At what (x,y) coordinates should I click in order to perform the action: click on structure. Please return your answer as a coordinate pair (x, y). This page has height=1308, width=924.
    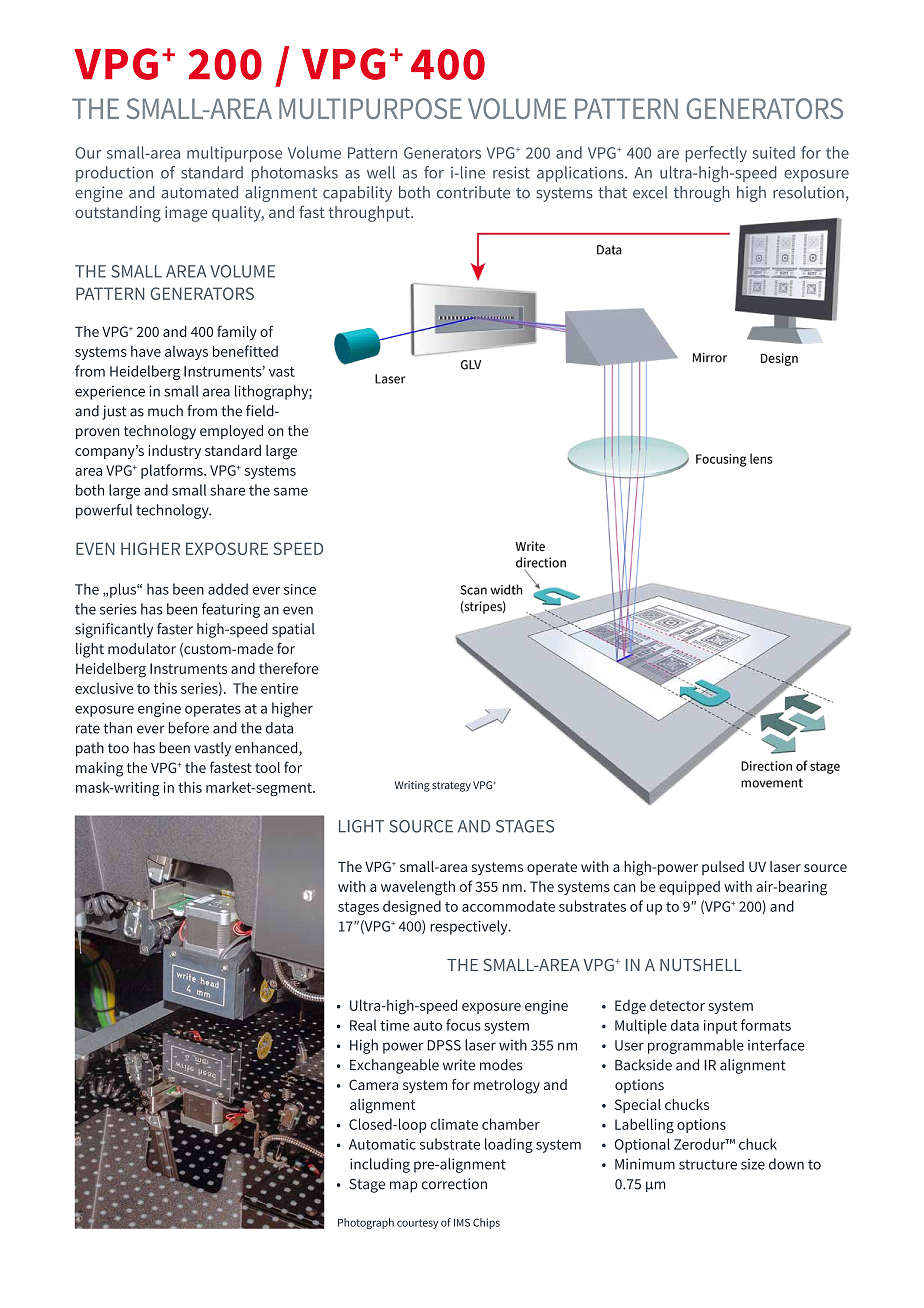
    Looking at the image, I should click on (708, 1165).
